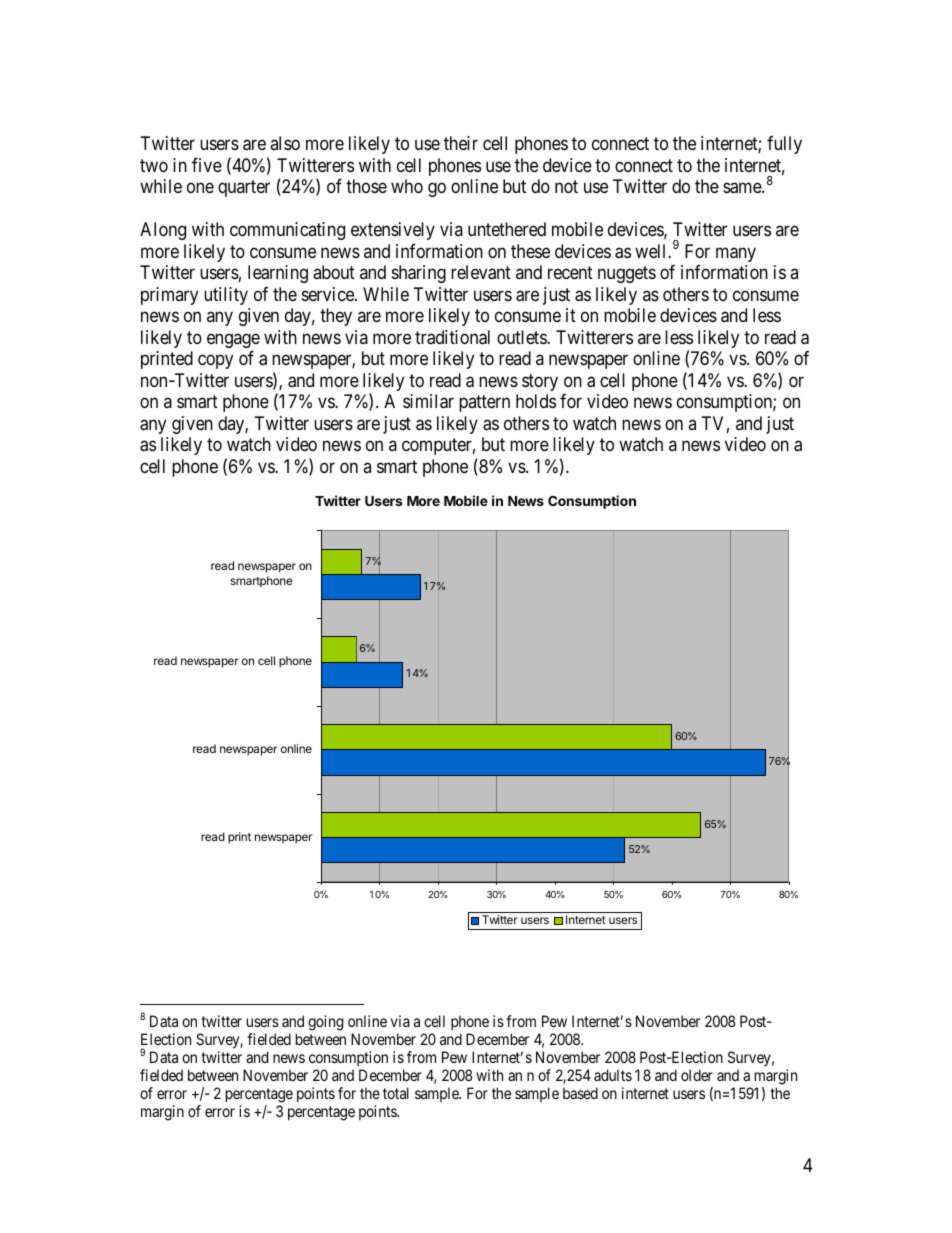 The height and width of the document is (1233, 952). What do you see at coordinates (484, 403) in the document?
I see `pattern` at bounding box center [484, 403].
